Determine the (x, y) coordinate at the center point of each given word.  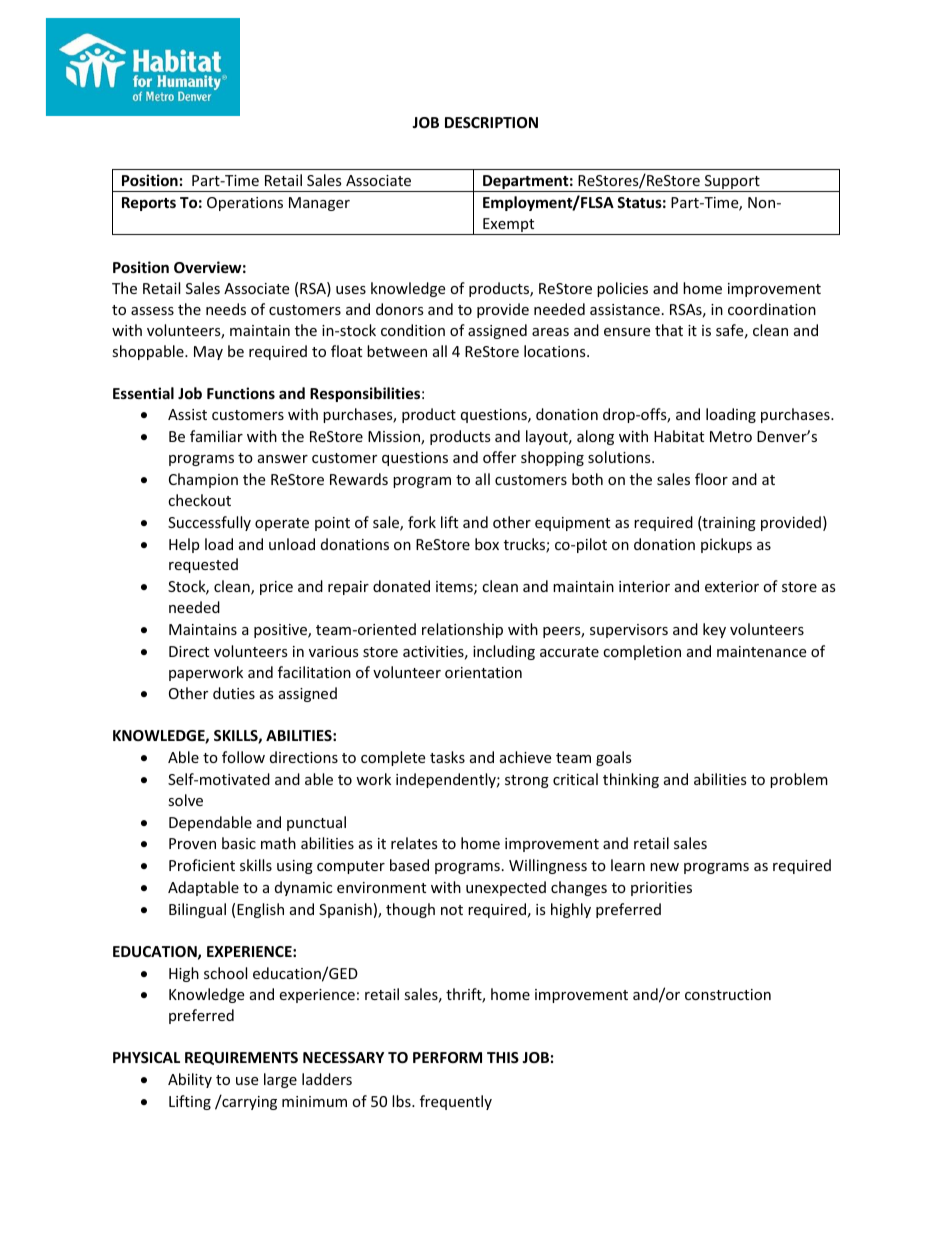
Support (732, 183)
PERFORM (447, 1057)
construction (728, 994)
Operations (245, 204)
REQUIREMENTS (241, 1058)
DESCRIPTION (491, 122)
